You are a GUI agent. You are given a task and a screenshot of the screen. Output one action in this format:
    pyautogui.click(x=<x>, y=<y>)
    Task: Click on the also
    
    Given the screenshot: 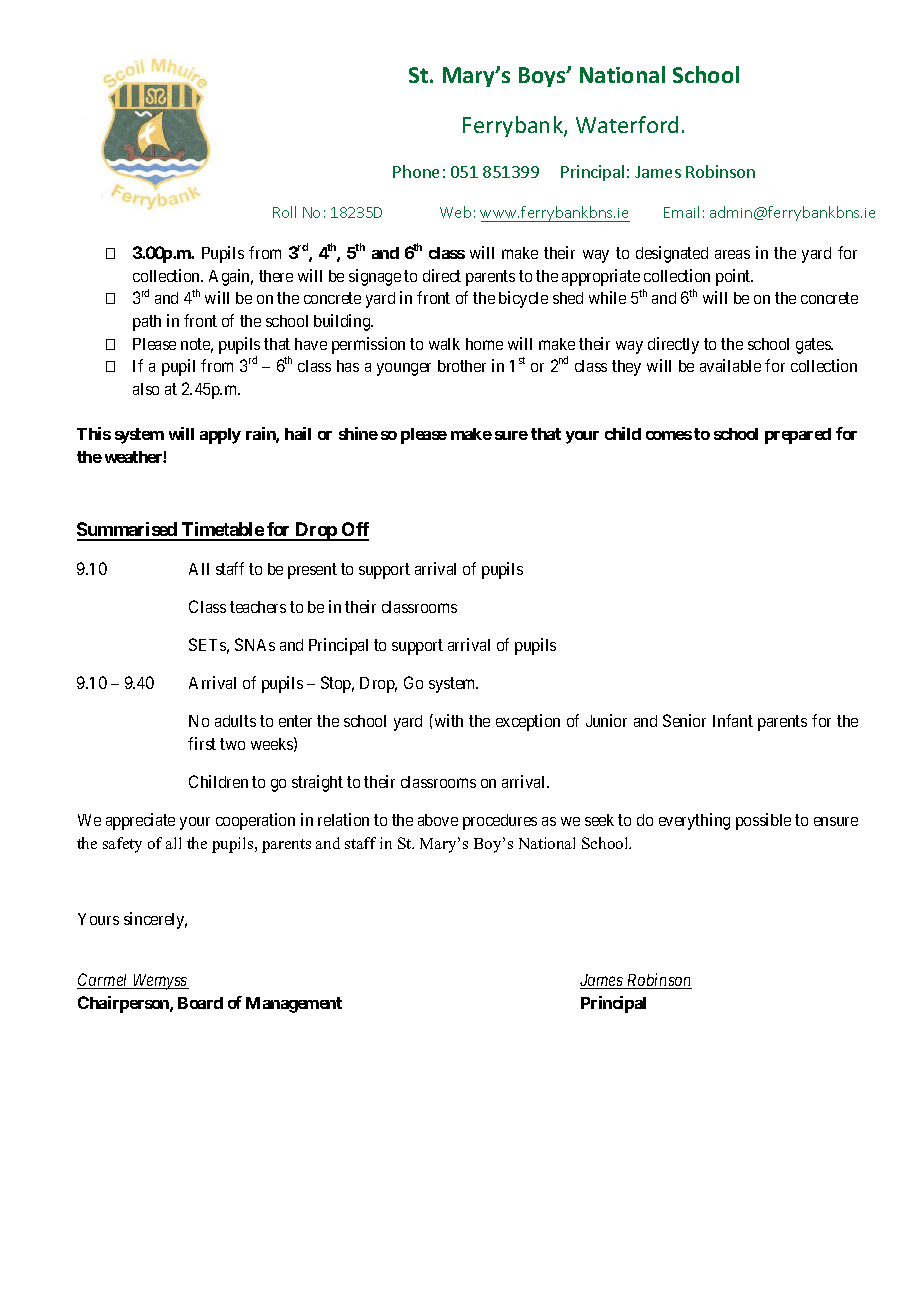 What is the action you would take?
    pyautogui.click(x=146, y=389)
